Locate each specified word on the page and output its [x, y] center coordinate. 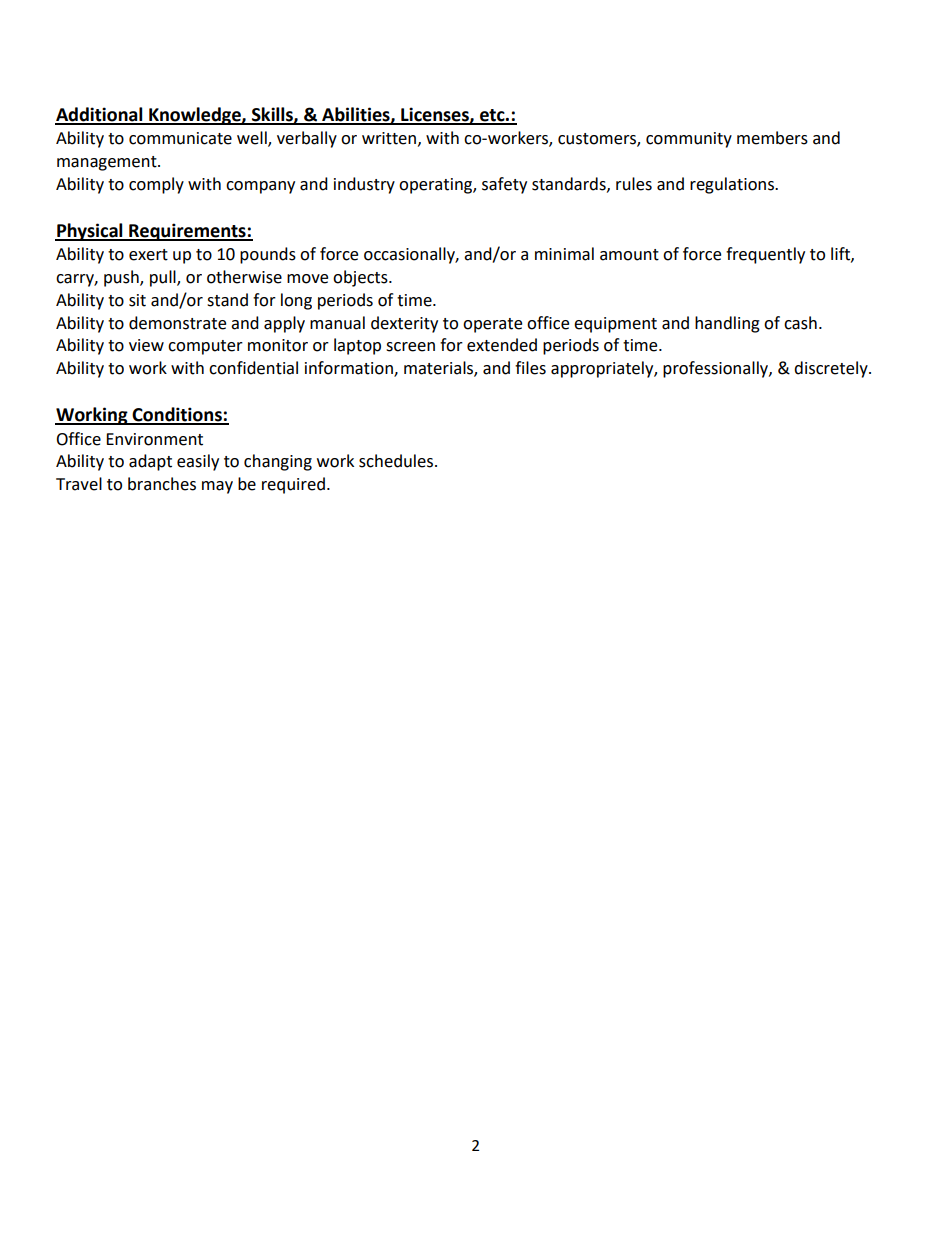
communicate [180, 138]
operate [492, 325]
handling [727, 324]
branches [162, 484]
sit [137, 300]
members [772, 138]
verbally [307, 139]
